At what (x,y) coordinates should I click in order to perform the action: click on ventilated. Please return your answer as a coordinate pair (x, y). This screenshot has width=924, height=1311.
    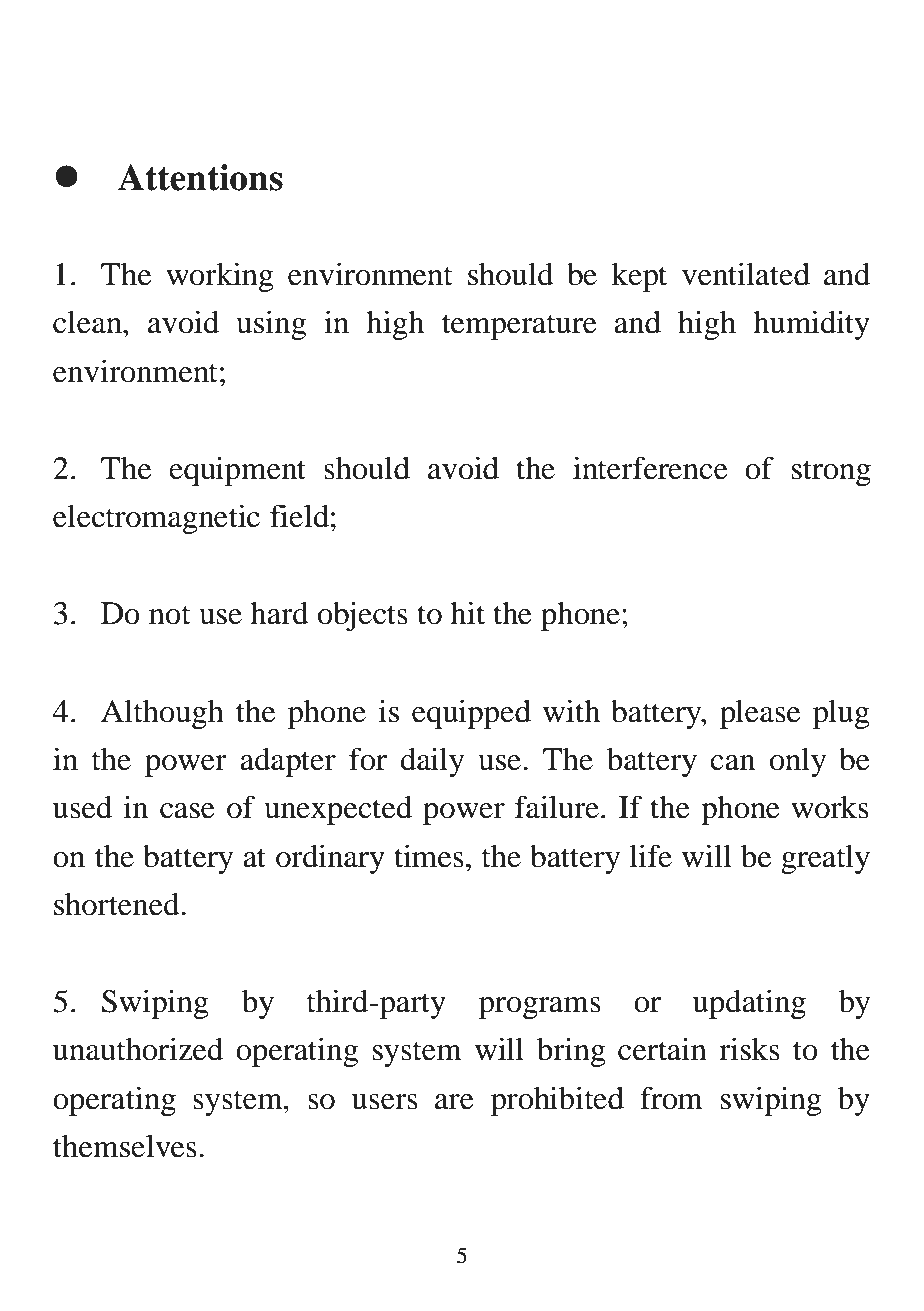
    Looking at the image, I should click on (746, 274).
